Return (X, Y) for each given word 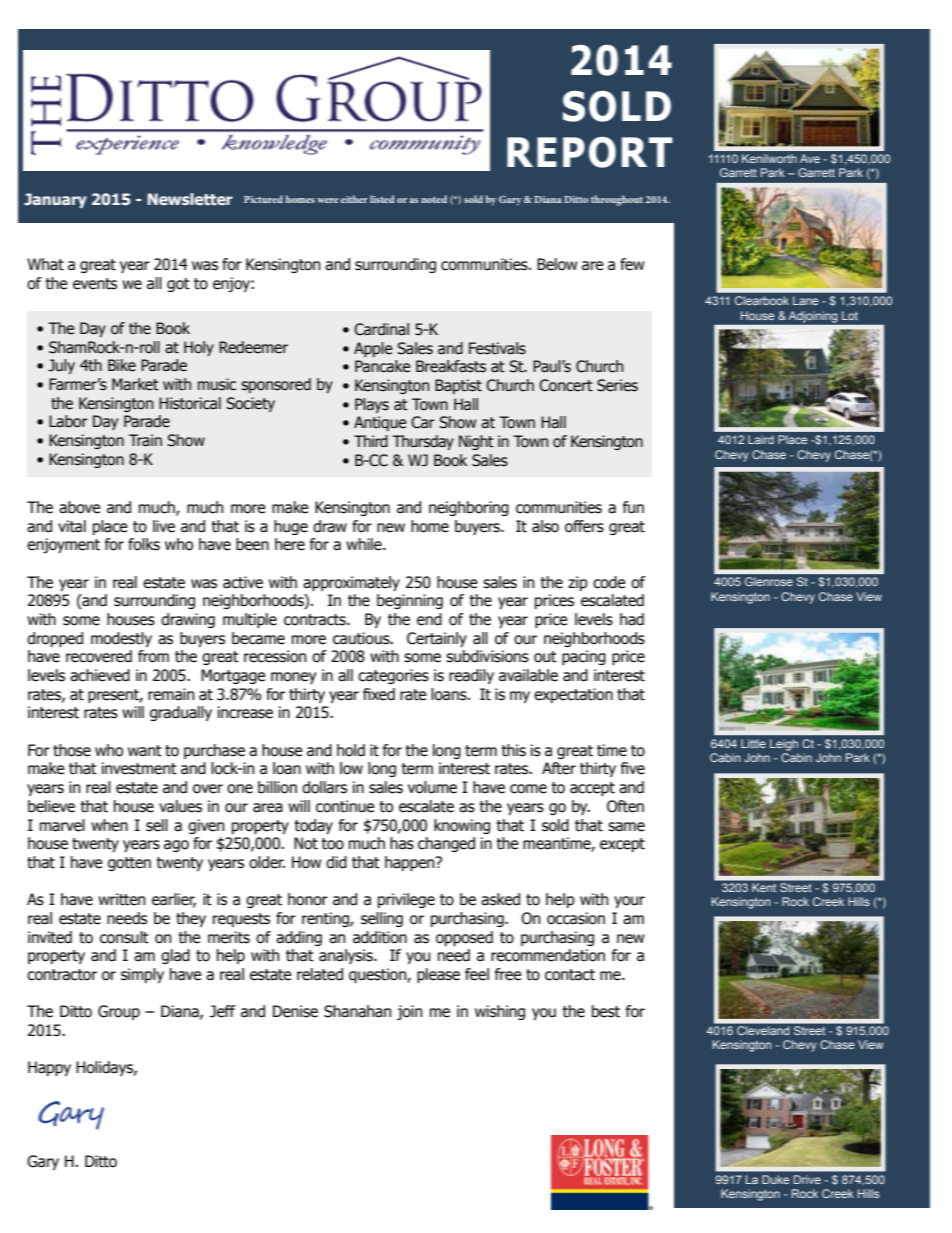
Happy (49, 1068)
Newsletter (190, 199)
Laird (761, 439)
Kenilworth (769, 158)
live (164, 526)
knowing (462, 826)
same (626, 827)
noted (434, 199)
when (109, 825)
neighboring (469, 508)
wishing (500, 1012)
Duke (775, 1179)
